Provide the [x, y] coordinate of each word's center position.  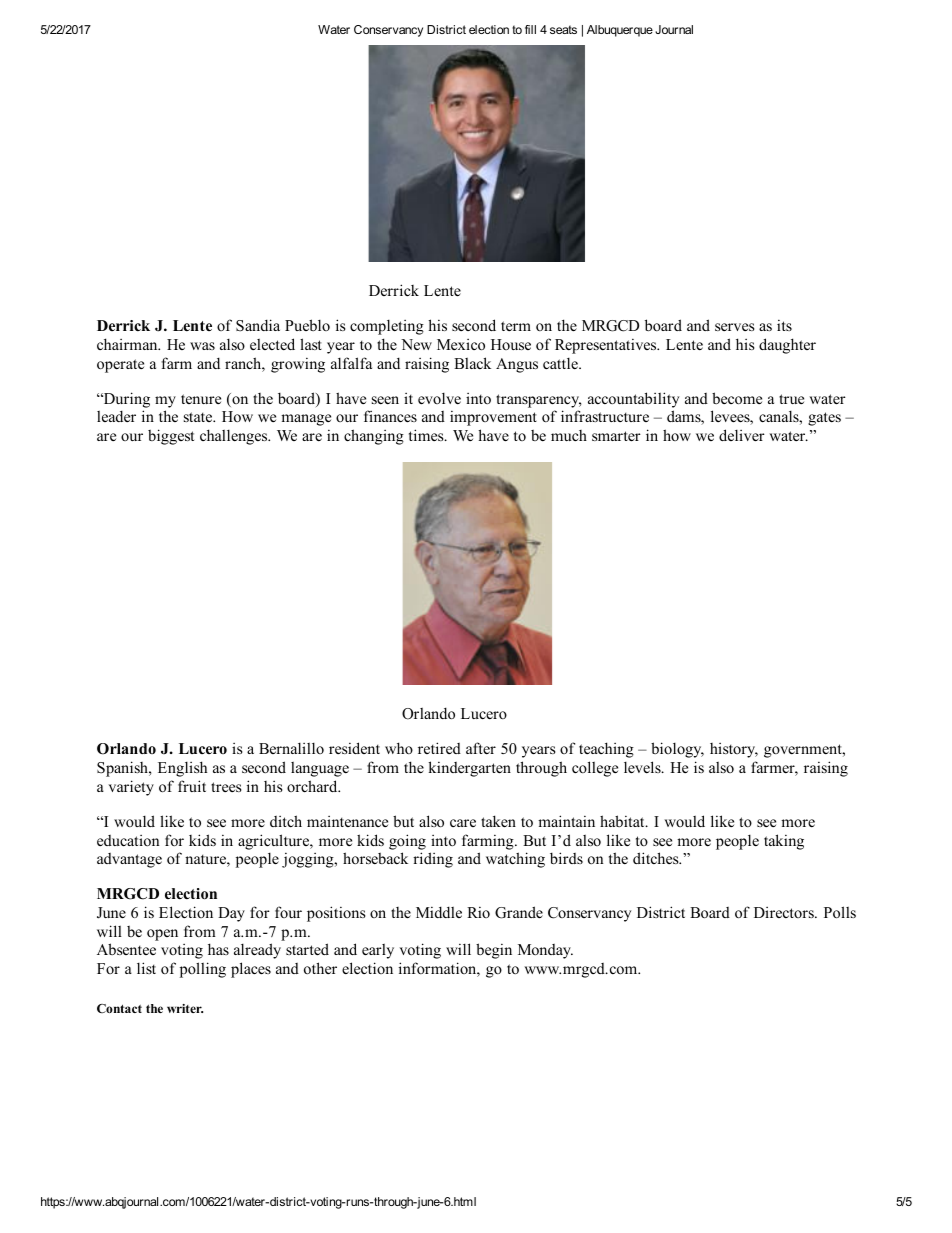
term [516, 326]
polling [203, 970]
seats [563, 29]
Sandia [258, 325]
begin [494, 951]
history [734, 750]
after [481, 748]
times [427, 435]
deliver [742, 435]
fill [530, 29]
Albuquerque [620, 31]
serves [734, 327]
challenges [235, 437]
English [182, 769]
